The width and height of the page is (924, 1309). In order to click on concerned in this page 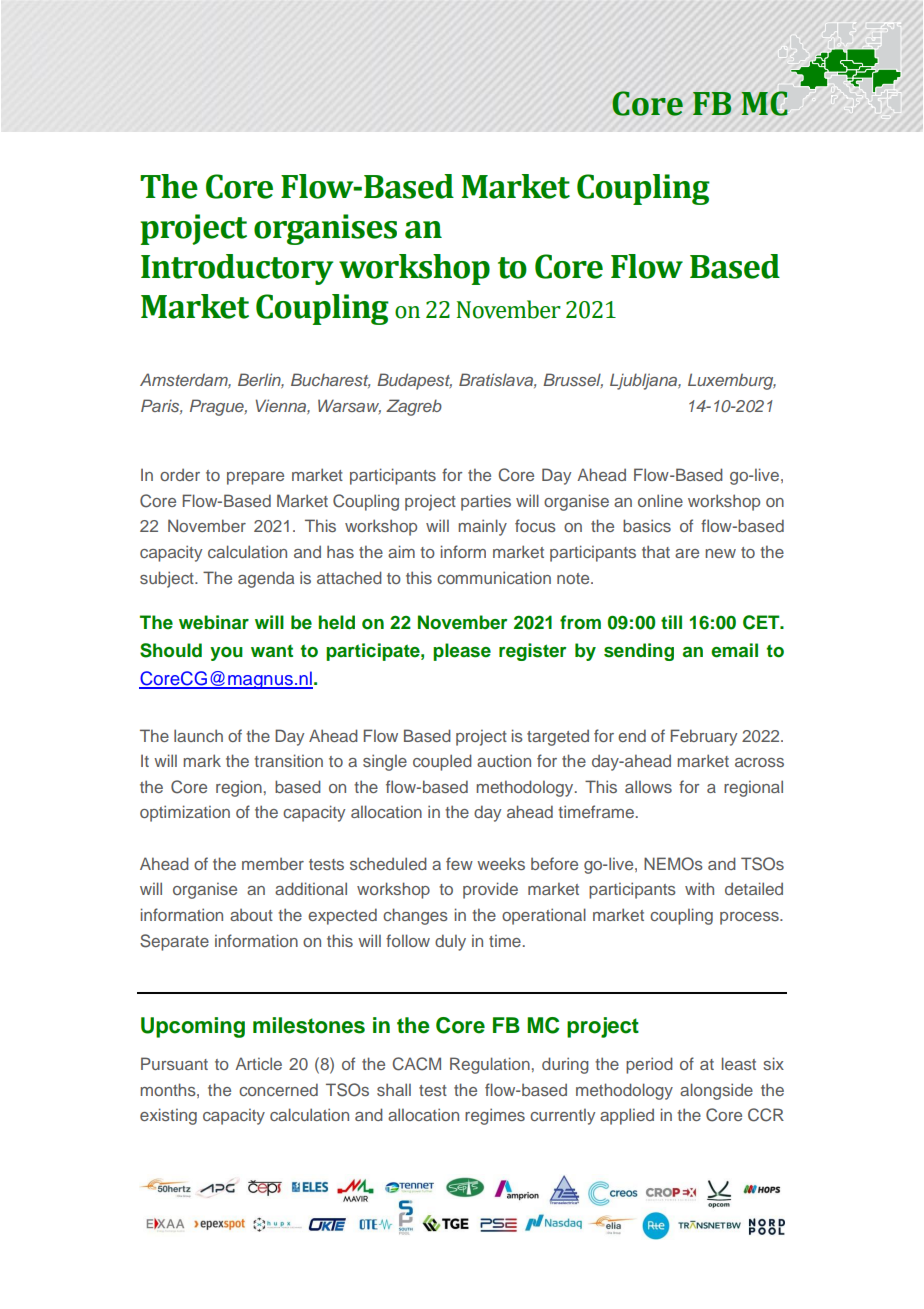, I will do `click(278, 1089)`.
